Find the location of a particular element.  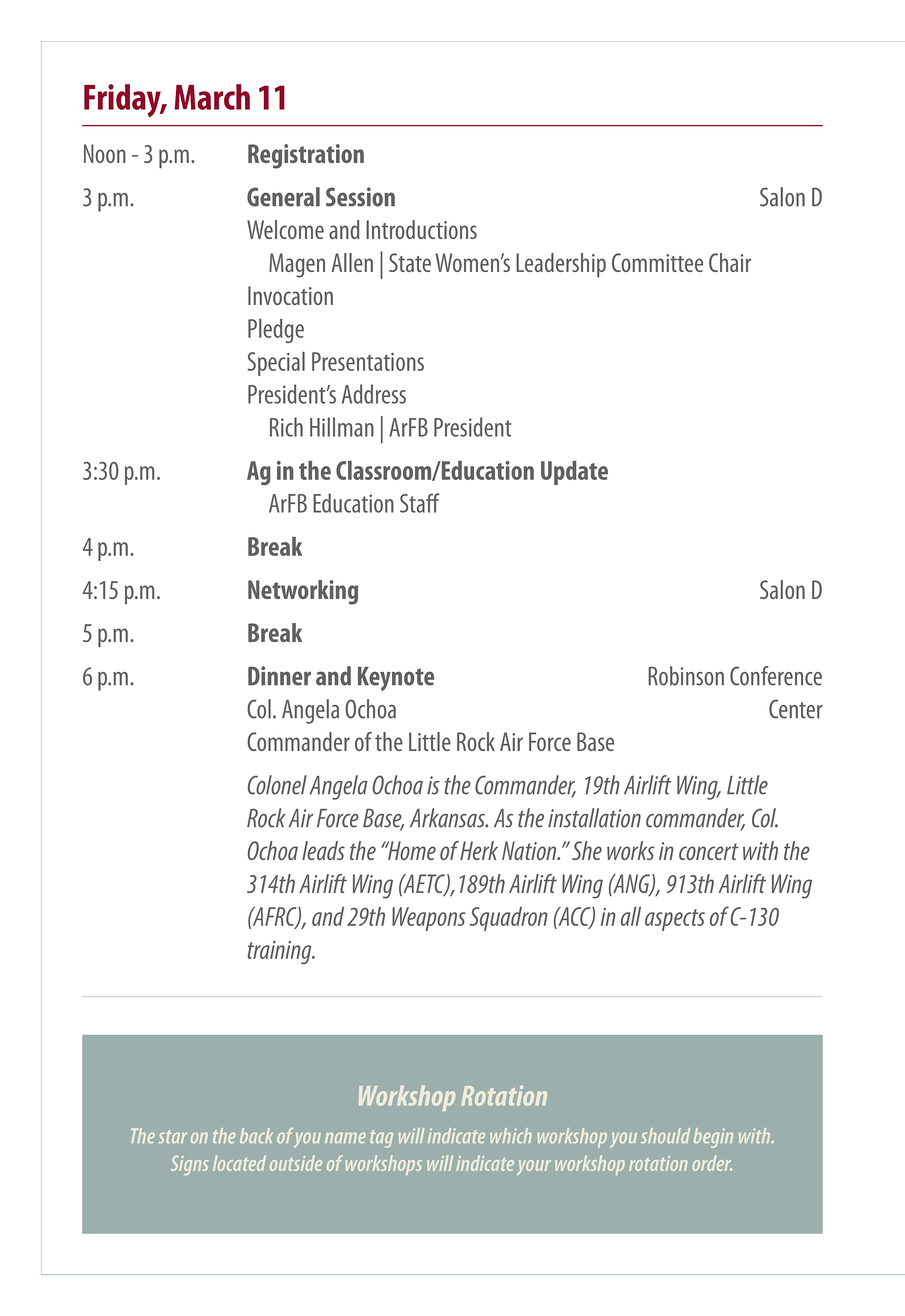

Keynote is located at coordinates (396, 679).
